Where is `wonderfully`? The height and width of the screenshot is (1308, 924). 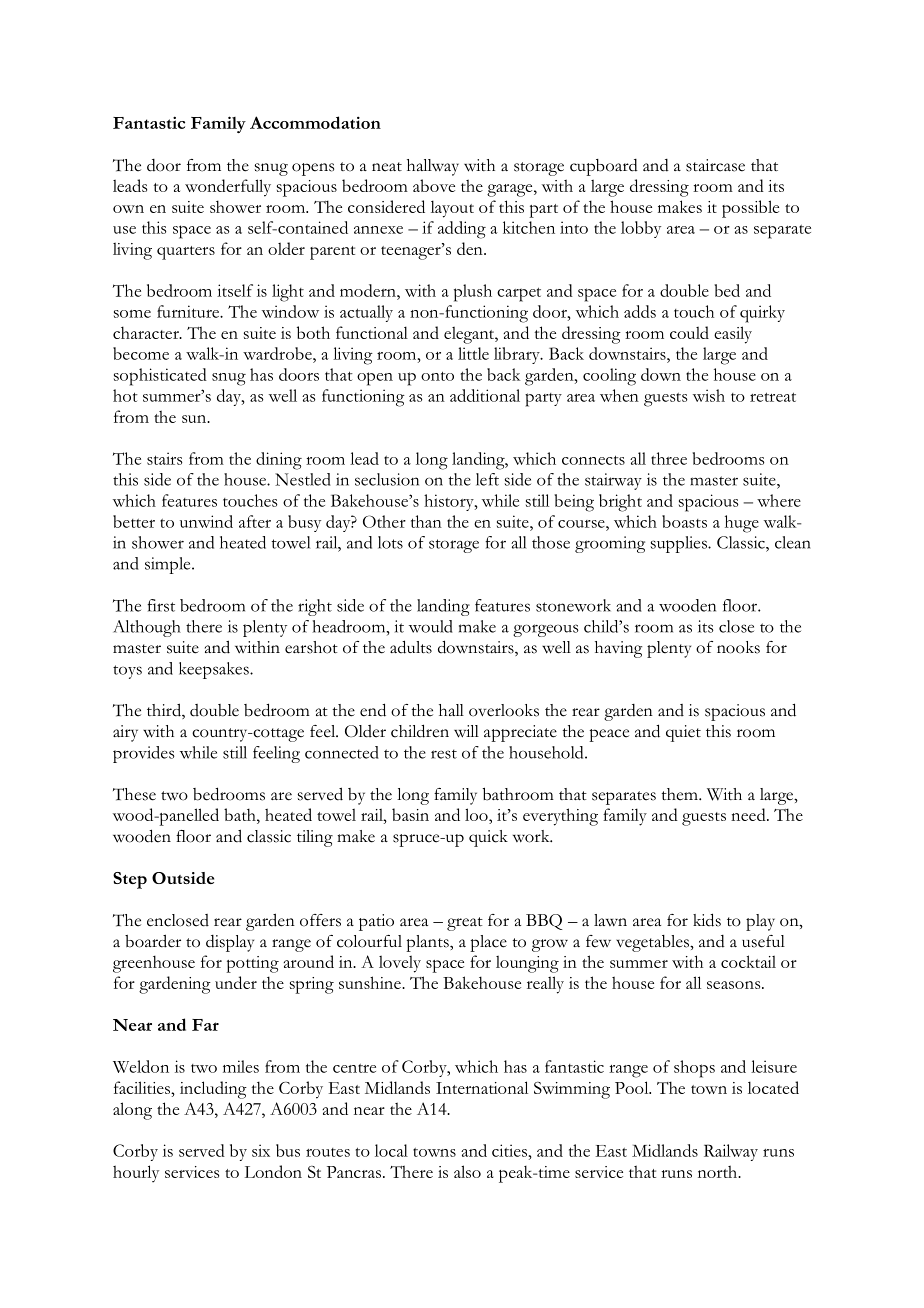 wonderfully is located at coordinates (228, 188).
